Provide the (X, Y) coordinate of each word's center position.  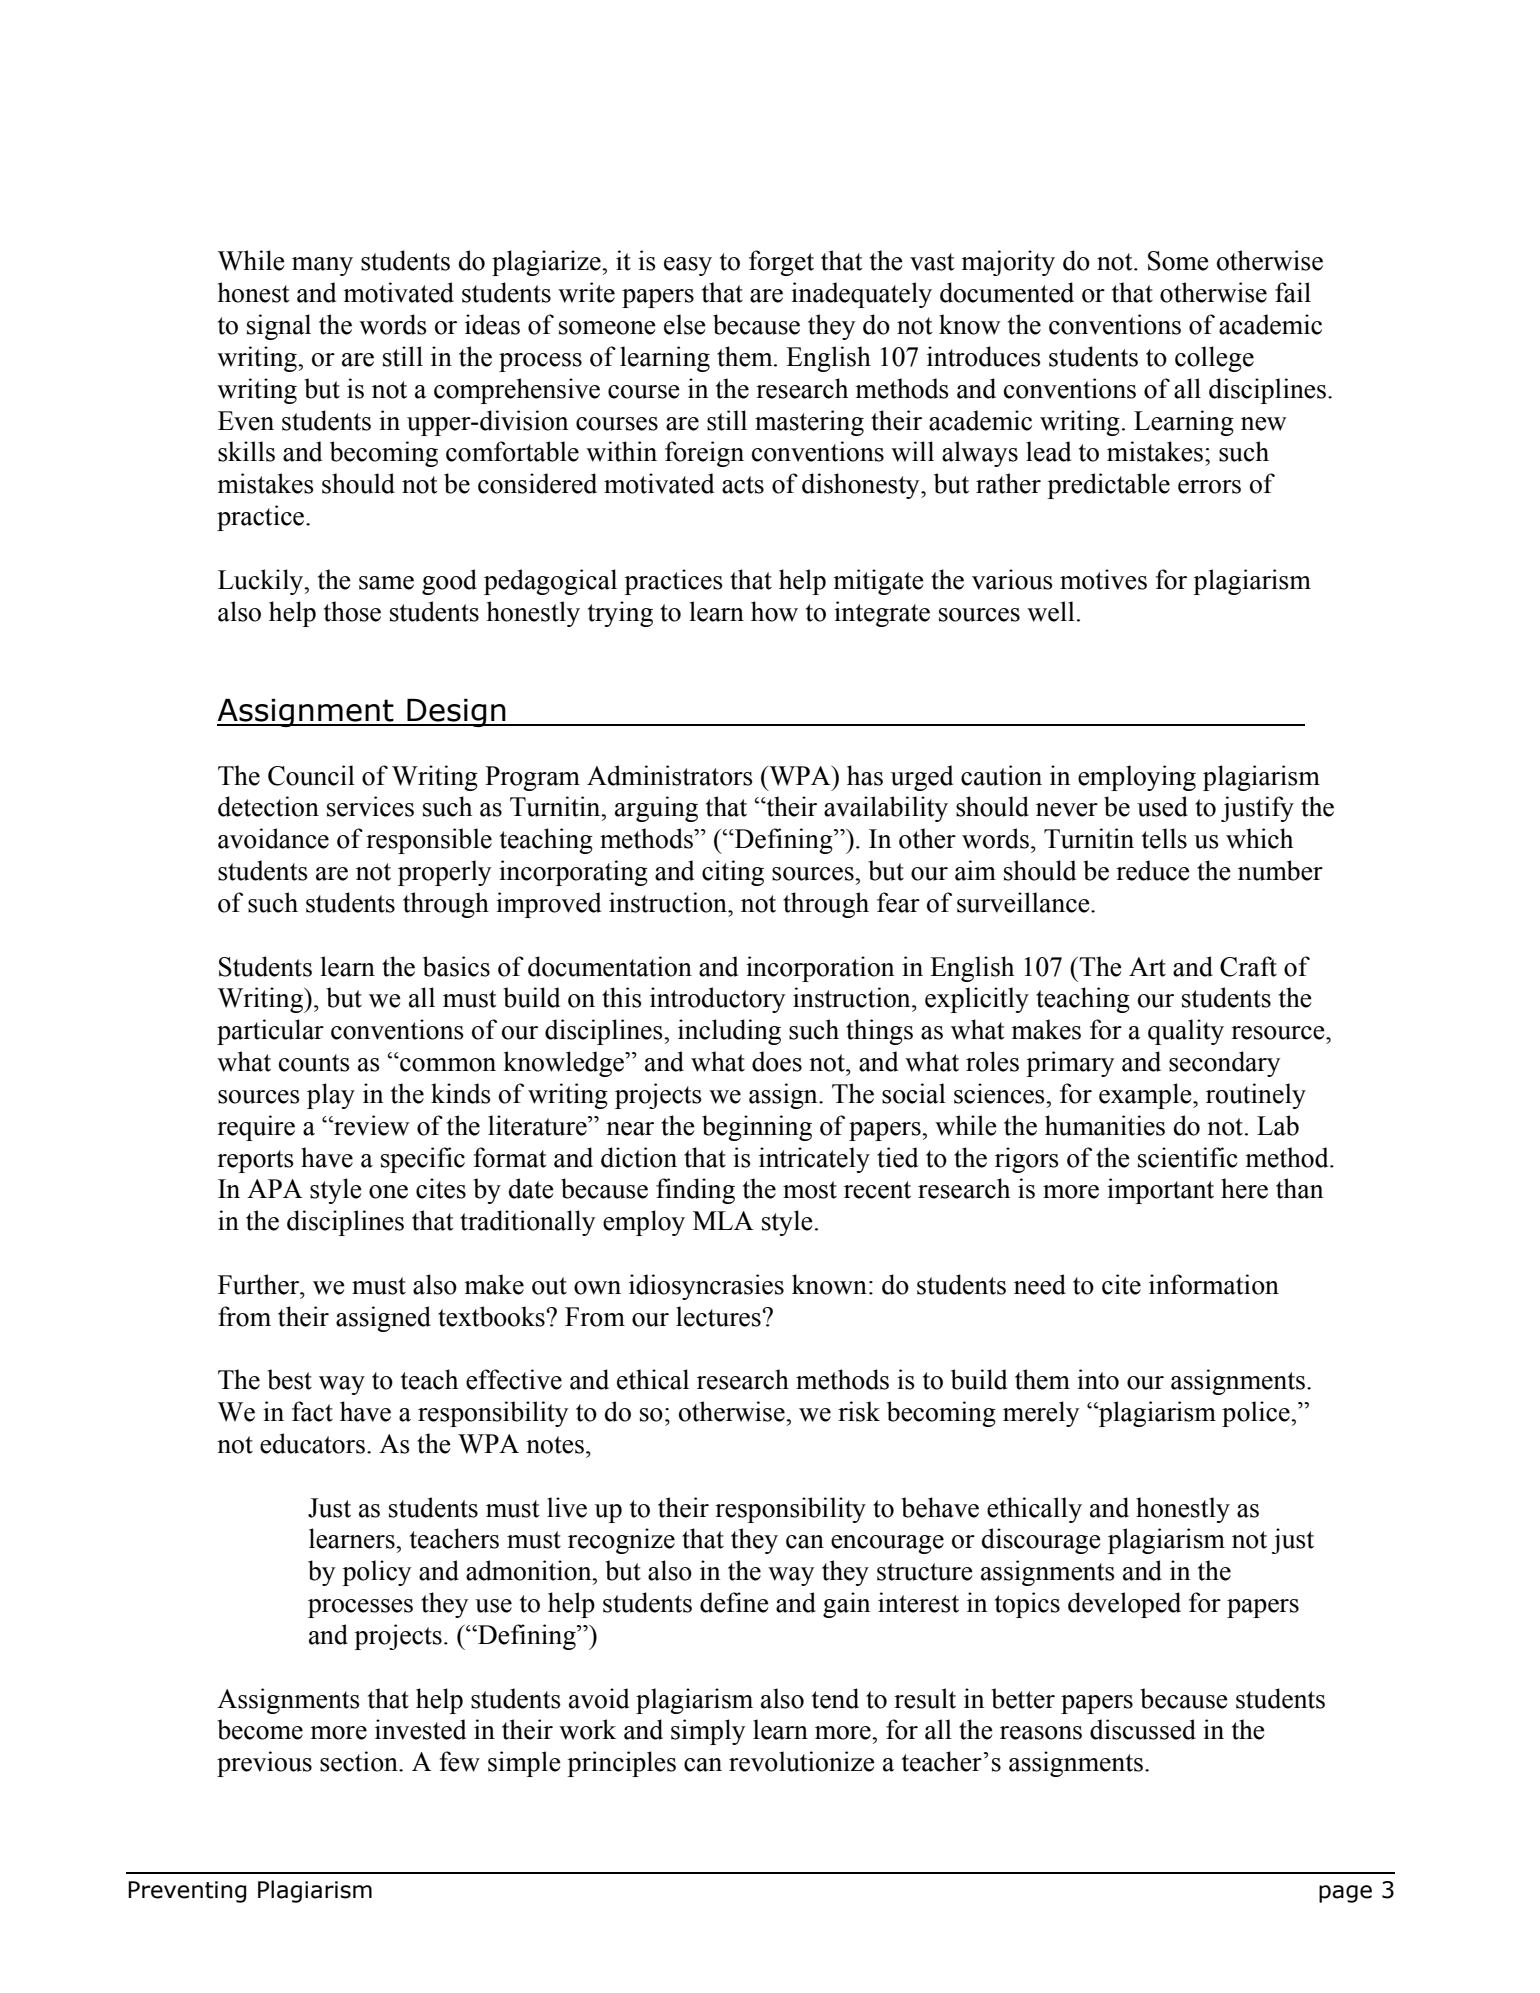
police (1257, 1414)
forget (781, 263)
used (1162, 806)
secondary (1224, 1064)
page (1345, 1894)
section (360, 1761)
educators (312, 1443)
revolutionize (802, 1761)
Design (456, 712)
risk (859, 1411)
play (331, 1096)
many (322, 266)
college (1214, 359)
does (777, 1061)
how (774, 611)
